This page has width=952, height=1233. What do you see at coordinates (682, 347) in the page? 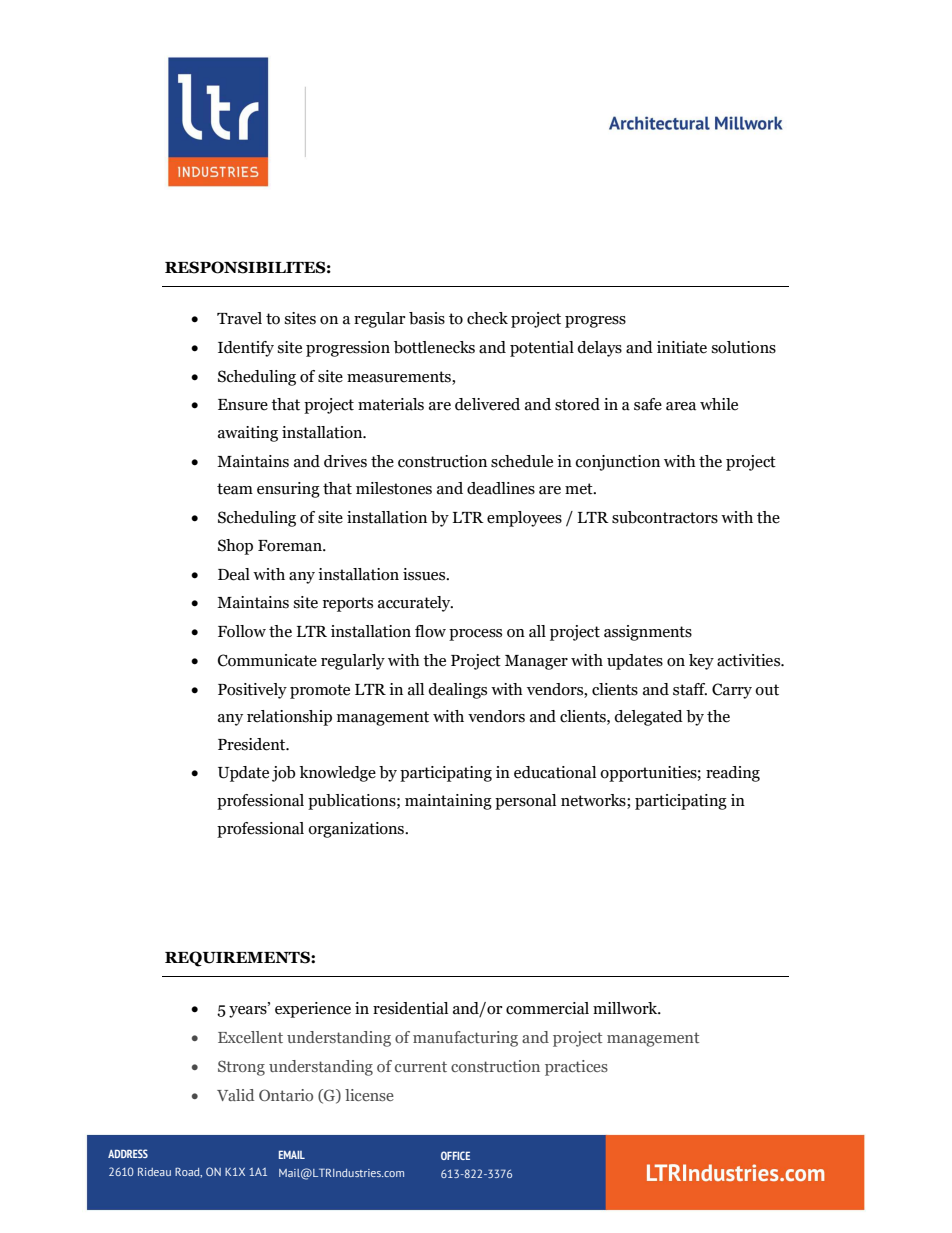
I see `initiate` at bounding box center [682, 347].
